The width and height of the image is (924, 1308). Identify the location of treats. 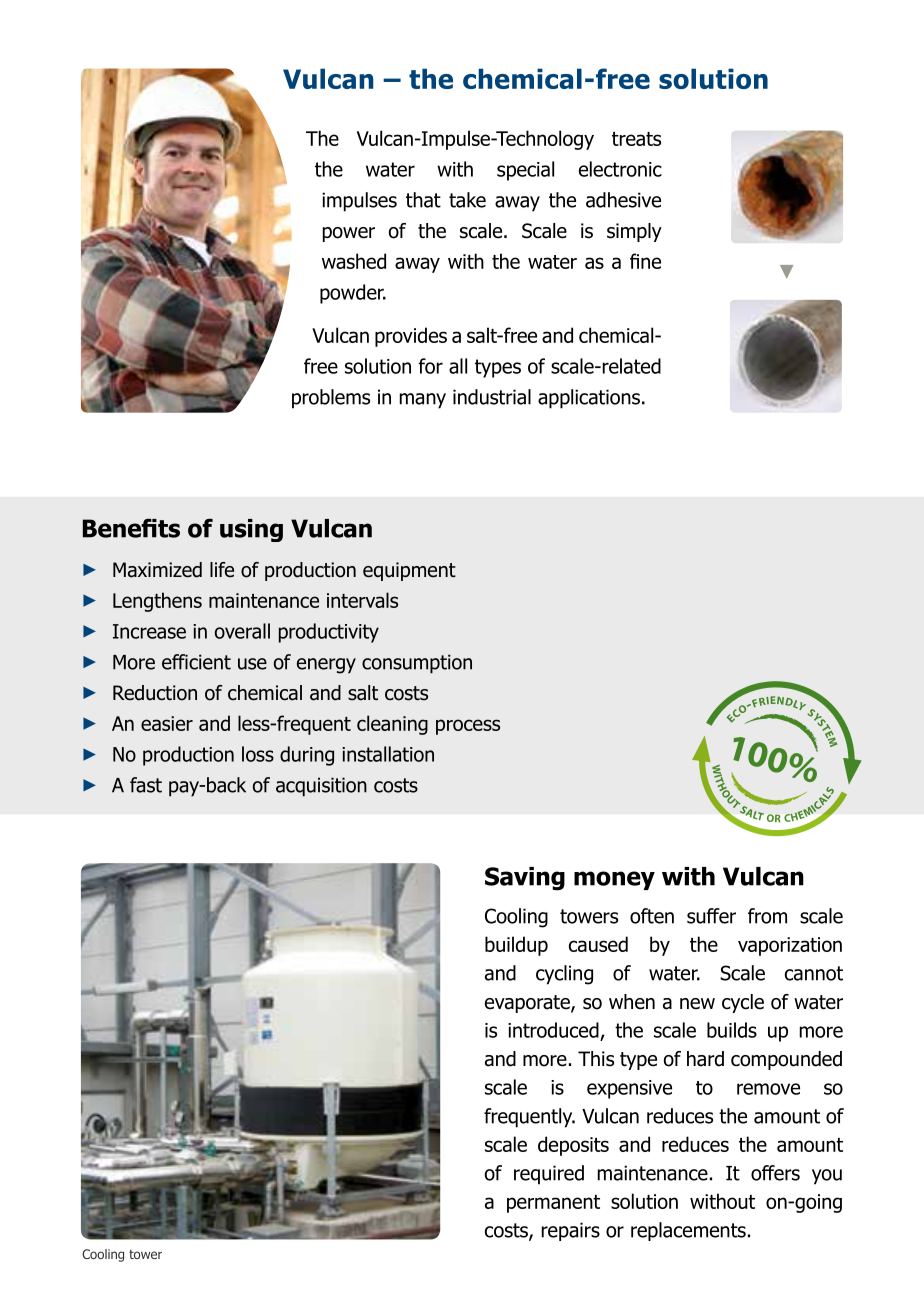
(636, 139).
